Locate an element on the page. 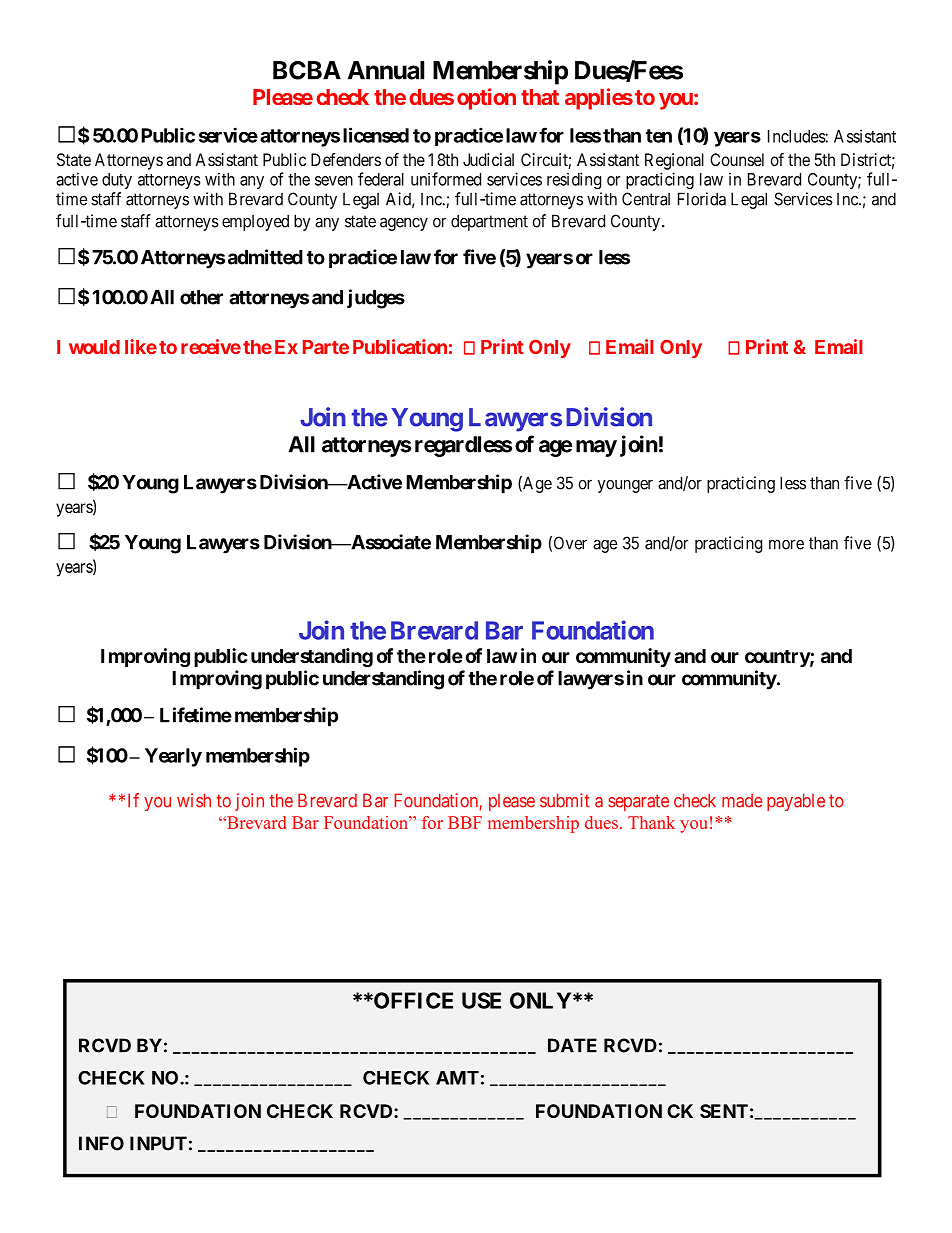  agency is located at coordinates (404, 224).
